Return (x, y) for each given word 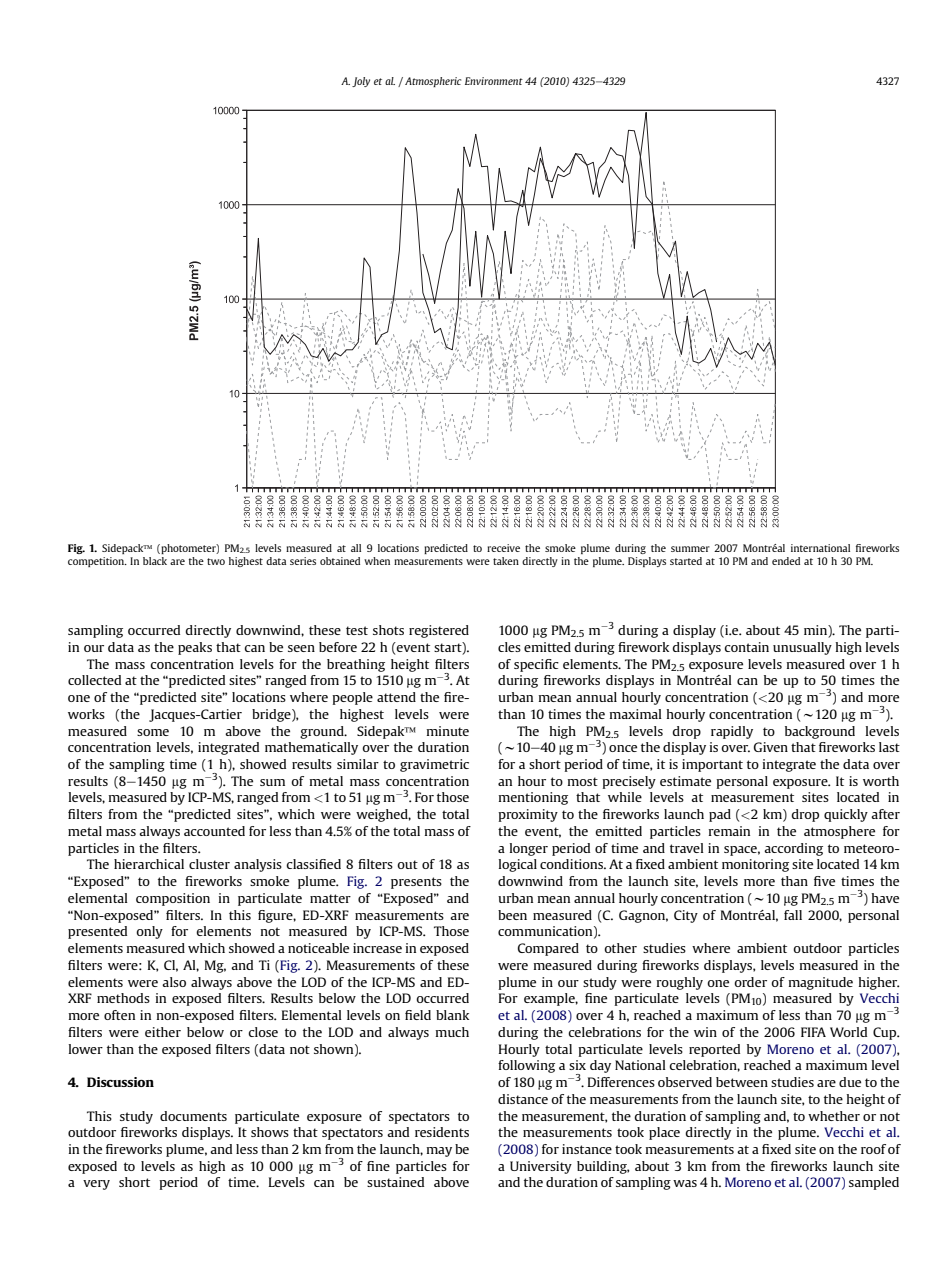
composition (173, 899)
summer (690, 549)
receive (503, 548)
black (155, 561)
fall (793, 915)
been (512, 915)
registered (439, 631)
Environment (494, 81)
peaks (195, 648)
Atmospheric (433, 82)
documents (193, 1116)
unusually (802, 648)
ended (786, 561)
